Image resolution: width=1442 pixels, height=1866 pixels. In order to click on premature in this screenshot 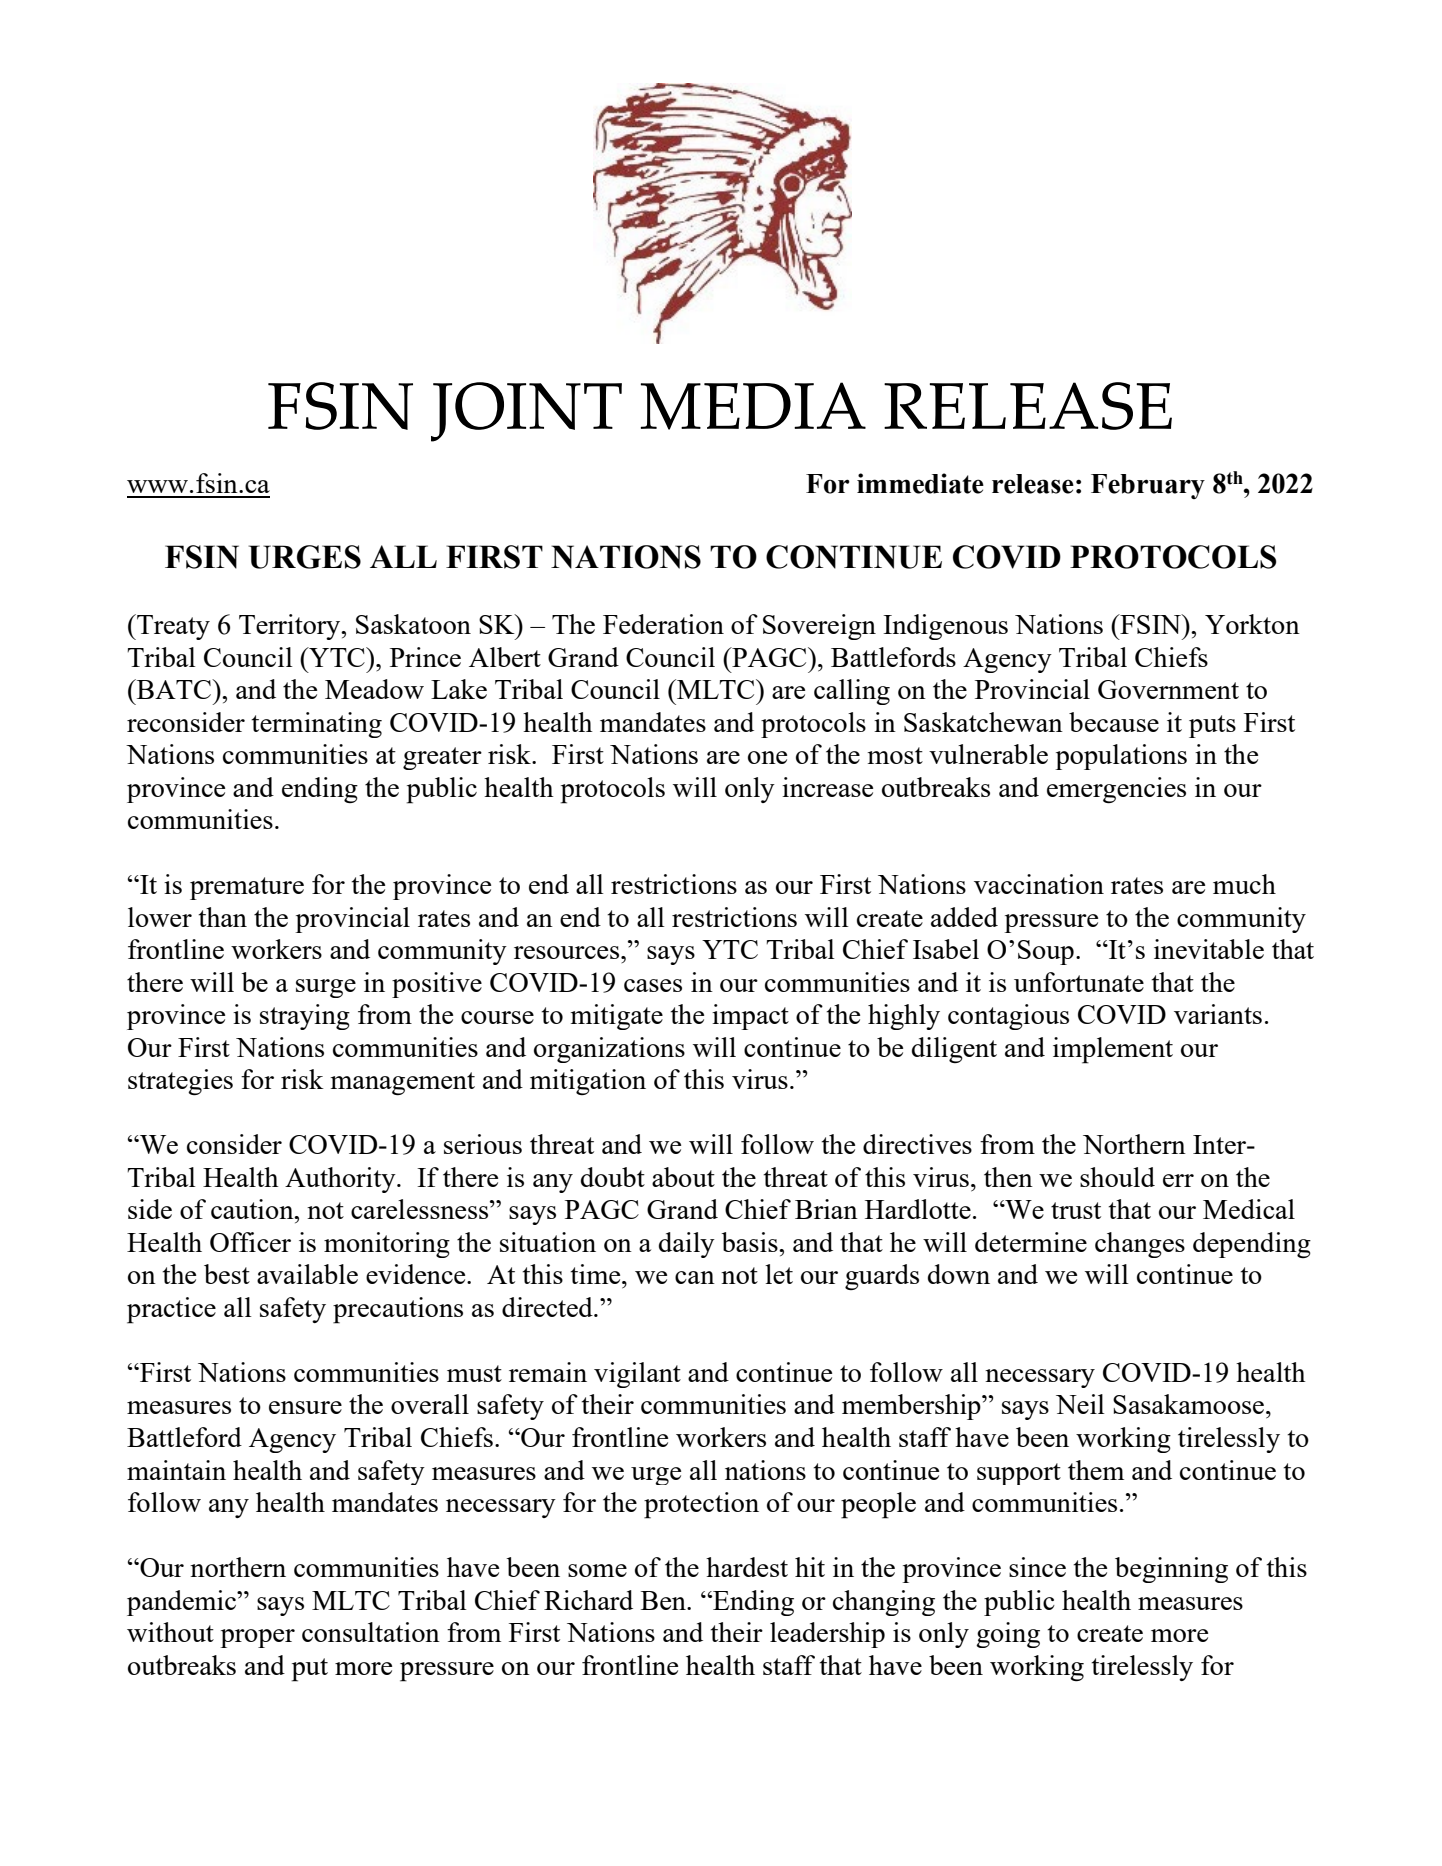, I will do `click(247, 888)`.
